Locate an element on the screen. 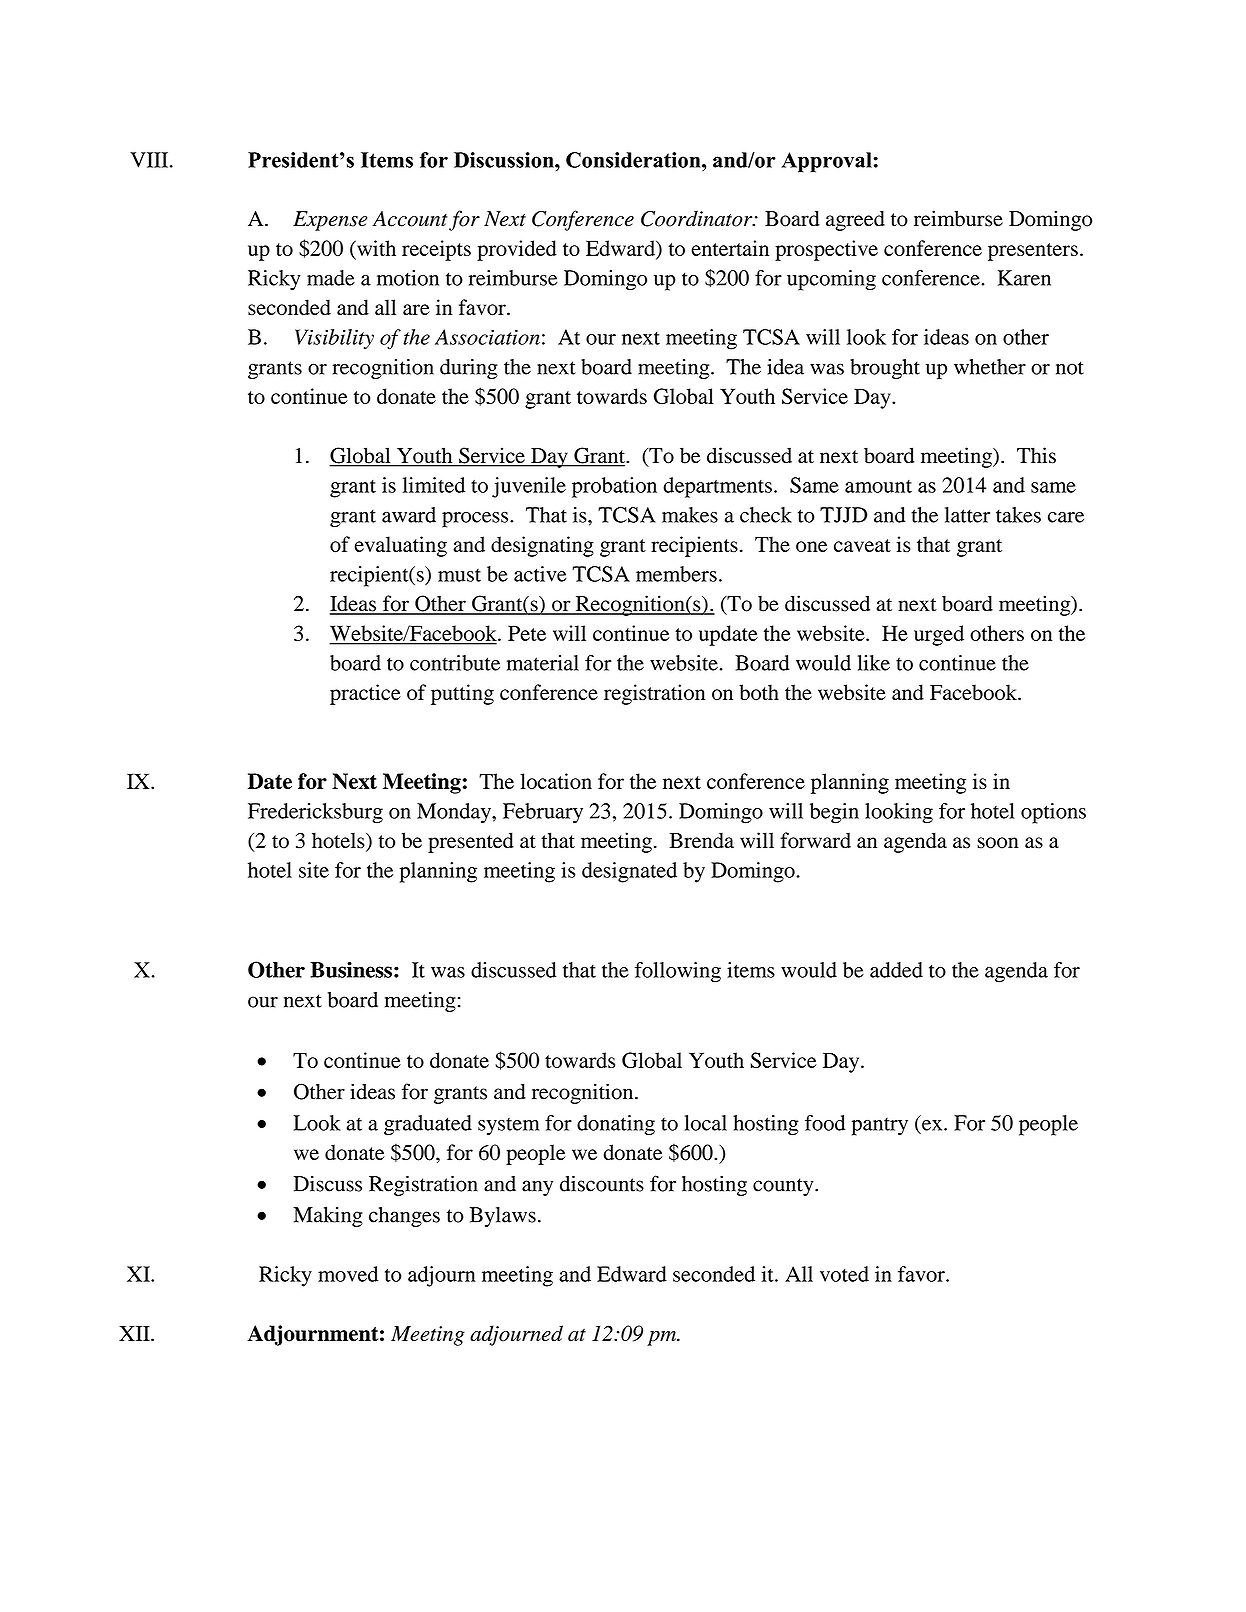 This screenshot has height=1612, width=1246. agreed is located at coordinates (855, 220).
